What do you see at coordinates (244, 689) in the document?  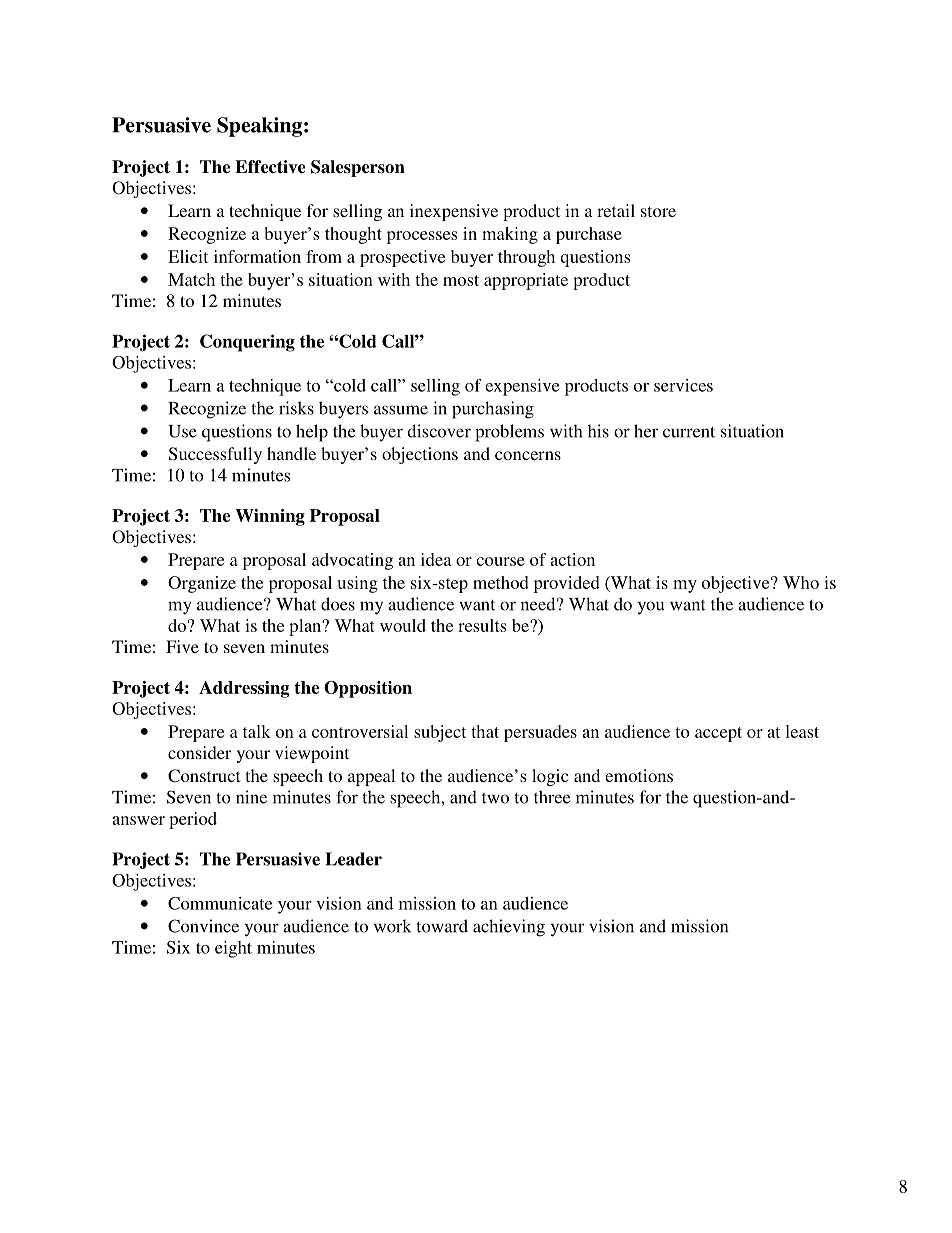 I see `Addressing` at bounding box center [244, 689].
